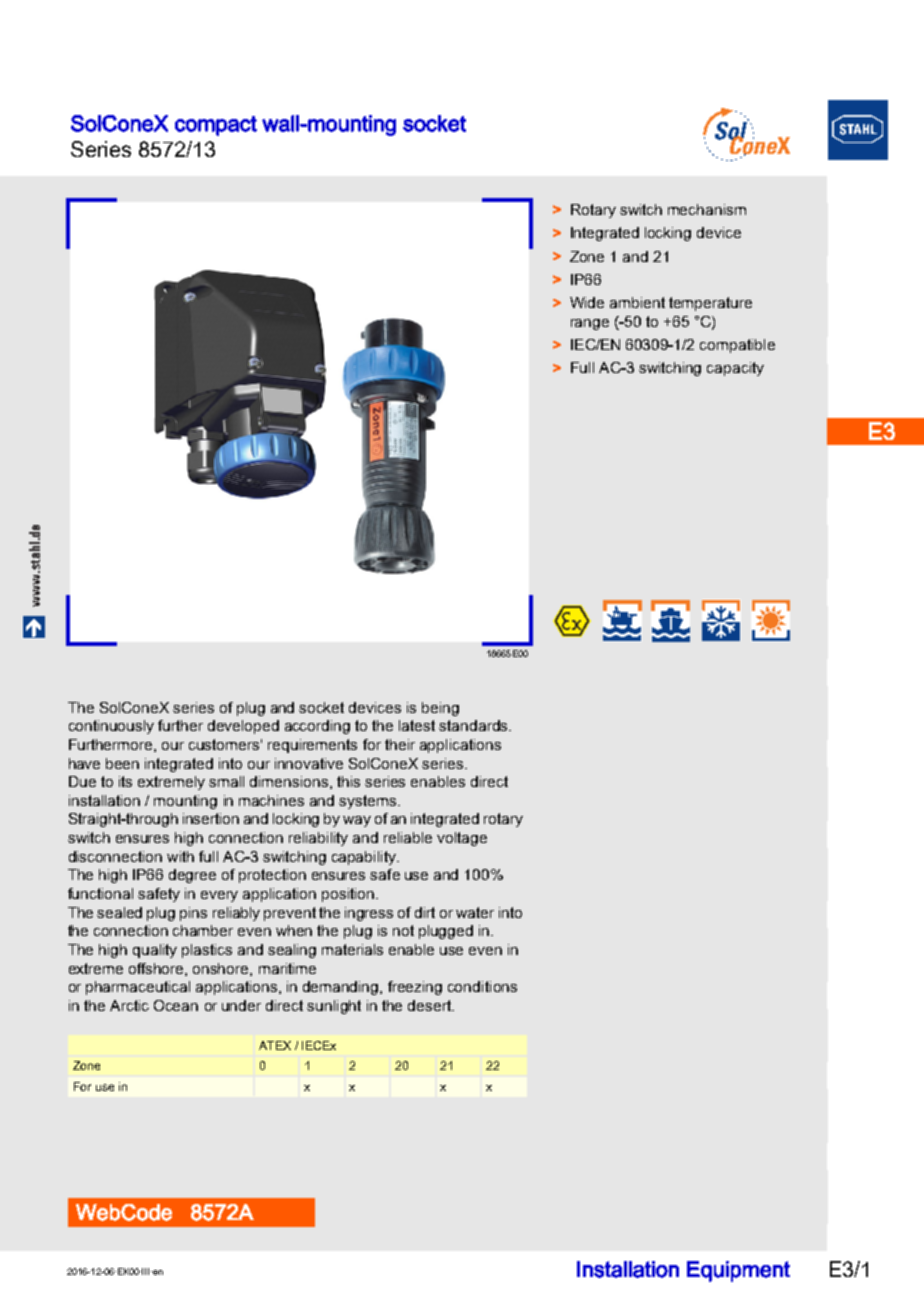 Image resolution: width=924 pixels, height=1308 pixels. I want to click on capacity, so click(735, 369).
